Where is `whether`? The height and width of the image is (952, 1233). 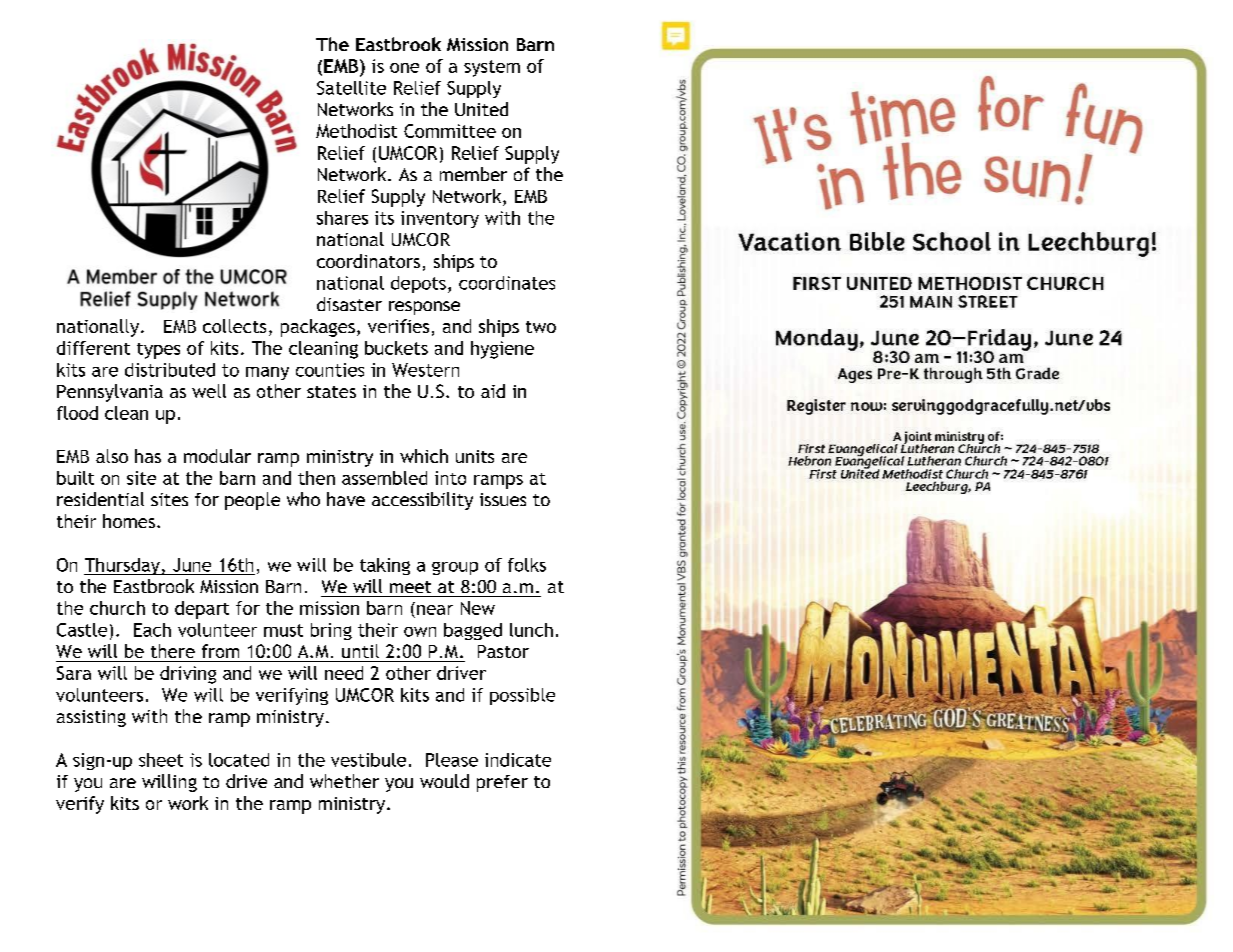 whether is located at coordinates (344, 781).
